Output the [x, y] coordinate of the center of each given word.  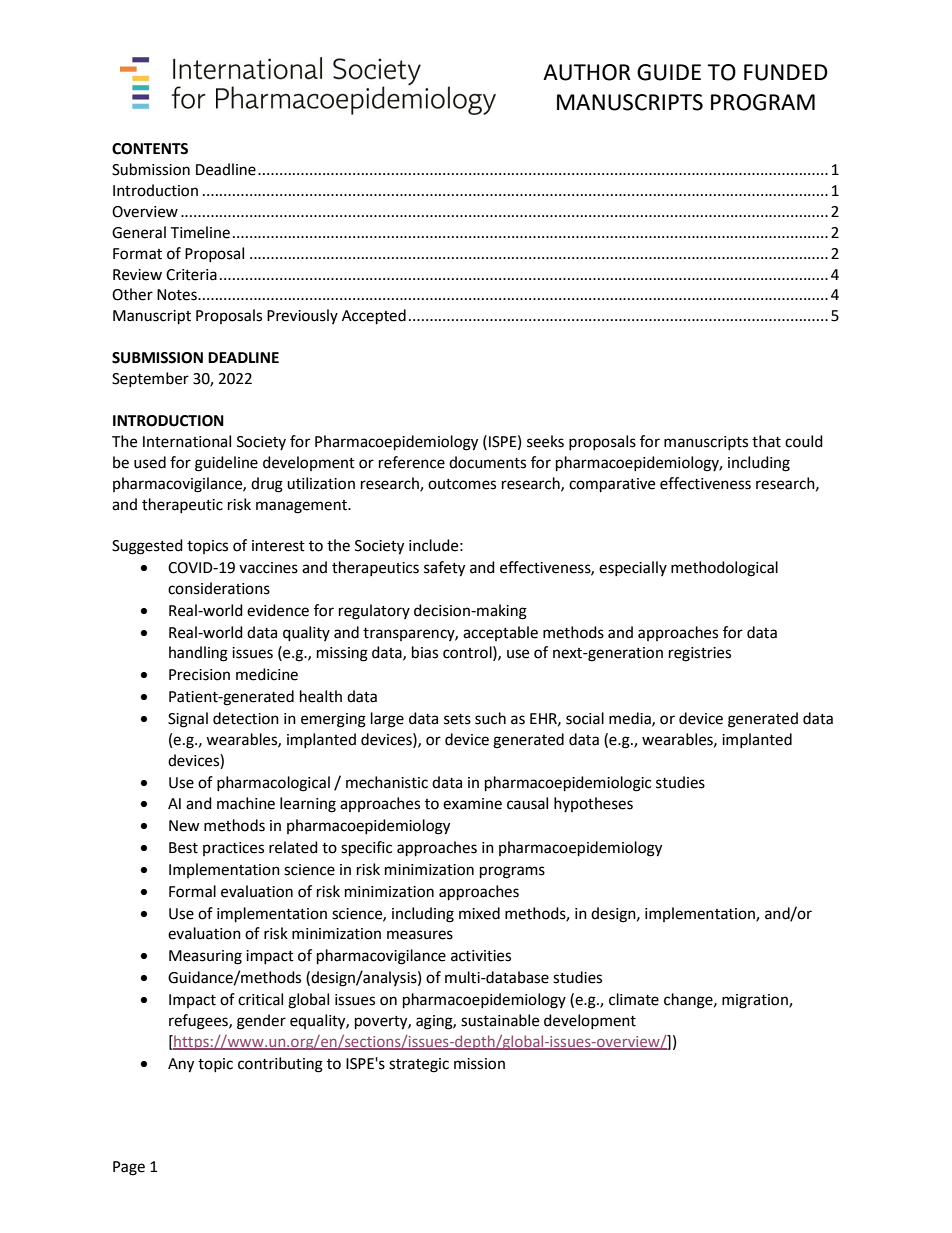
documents [487, 462]
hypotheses [593, 804]
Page [129, 1168]
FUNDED [786, 72]
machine [246, 803]
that [766, 441]
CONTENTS [150, 149]
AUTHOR [587, 72]
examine [472, 804]
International [187, 441]
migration [756, 1001]
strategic [419, 1065]
